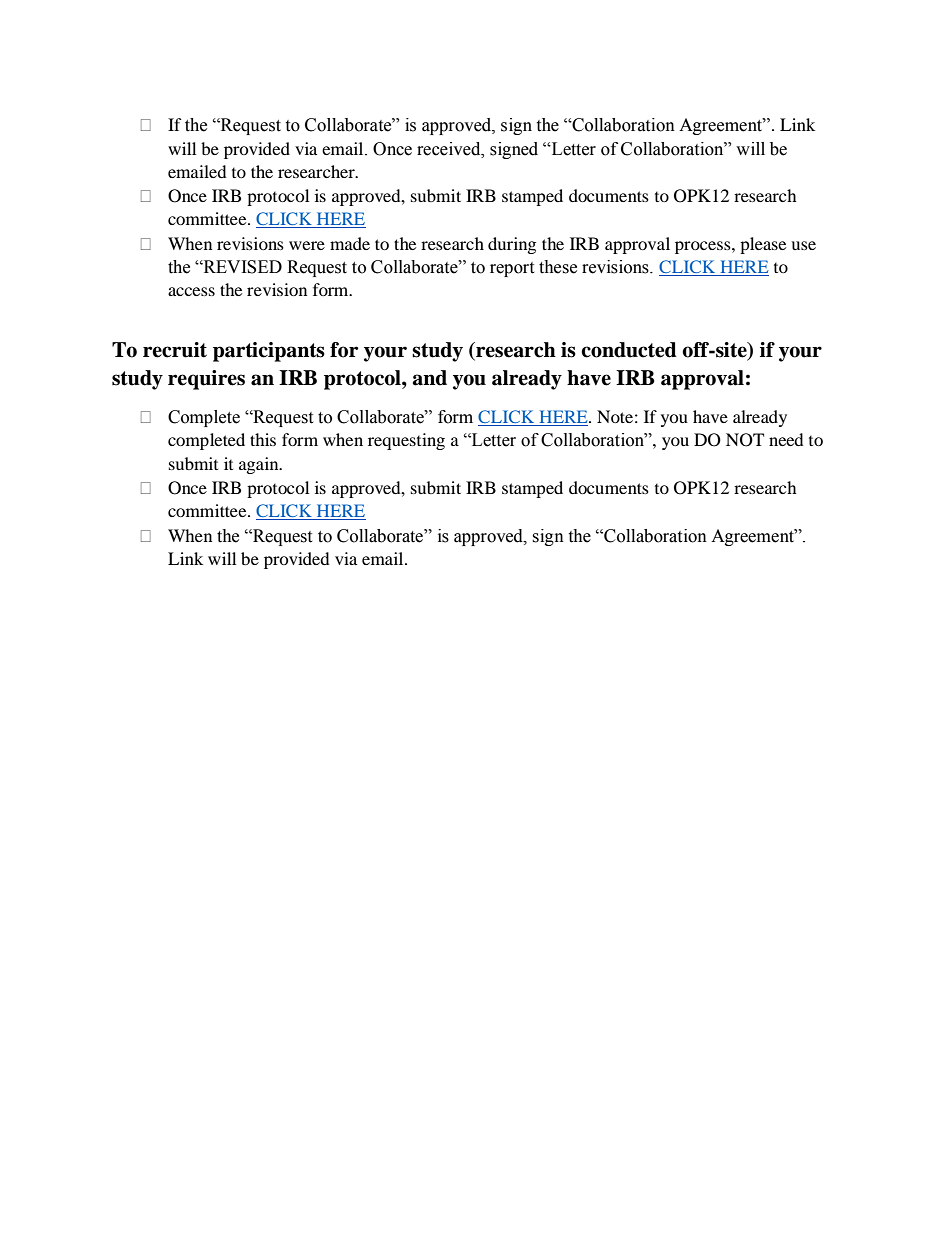  What do you see at coordinates (512, 245) in the screenshot?
I see `during` at bounding box center [512, 245].
